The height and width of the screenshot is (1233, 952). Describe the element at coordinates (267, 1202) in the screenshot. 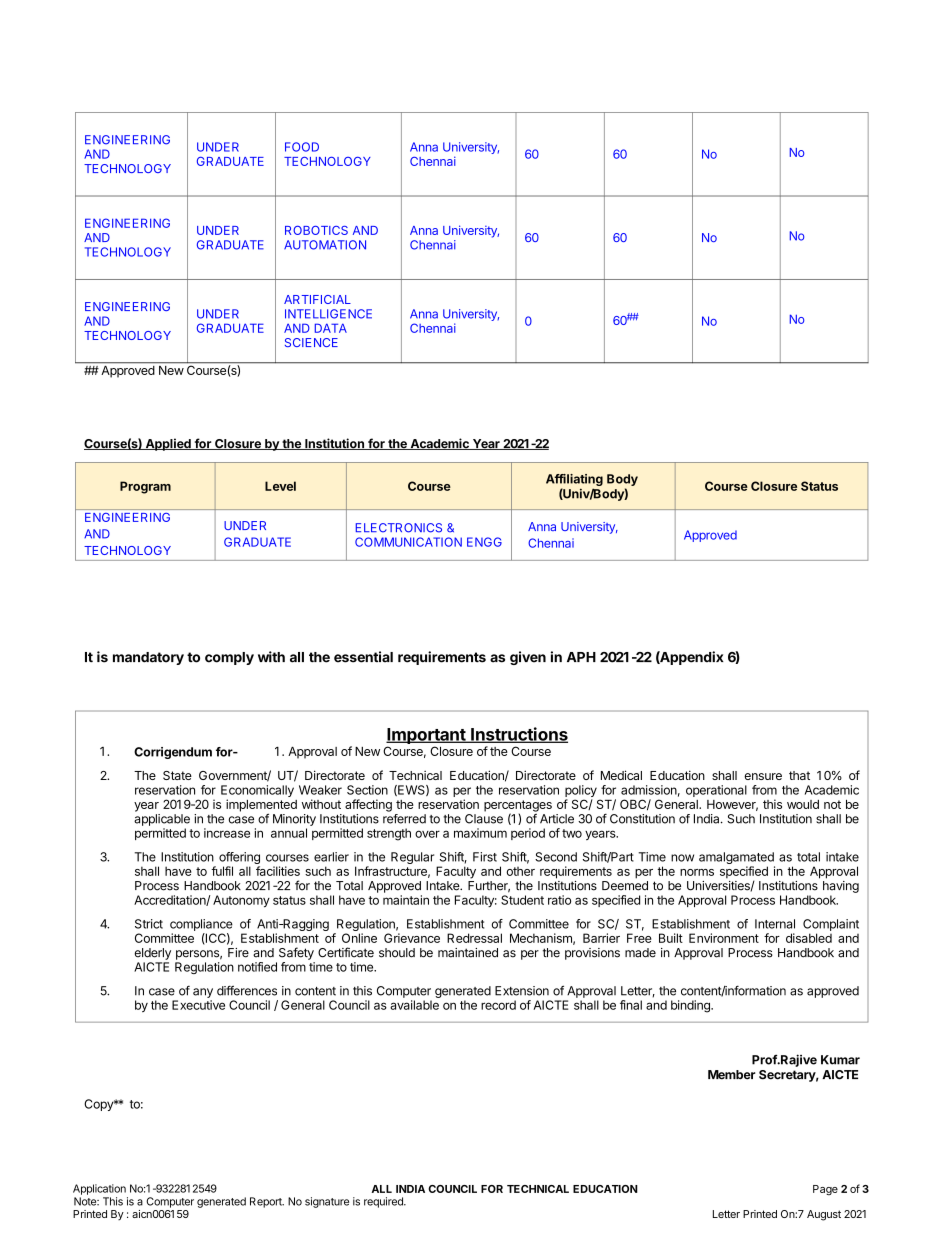

I see `Report` at that location.
